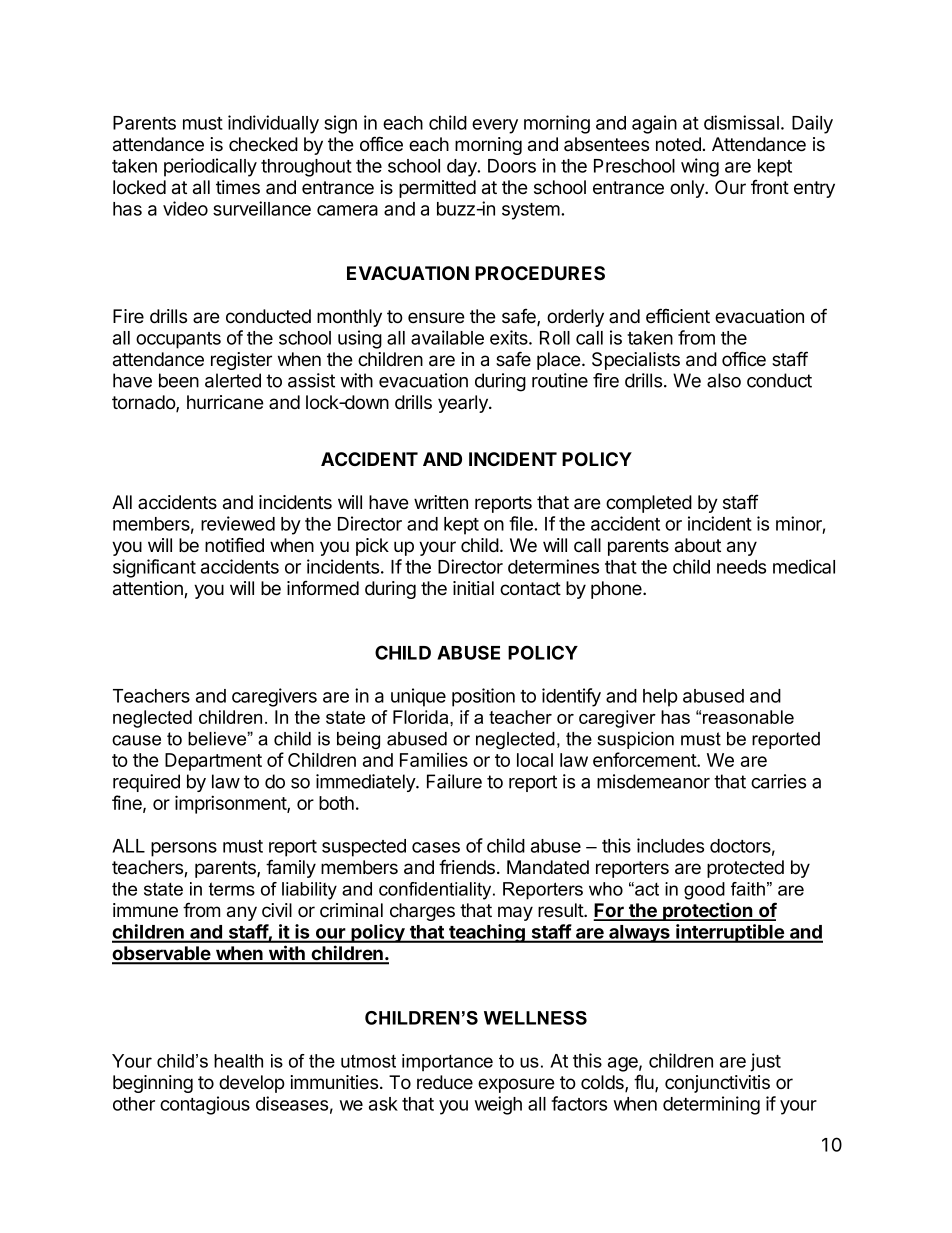 This image has height=1233, width=952. What do you see at coordinates (238, 1061) in the image?
I see `health` at bounding box center [238, 1061].
